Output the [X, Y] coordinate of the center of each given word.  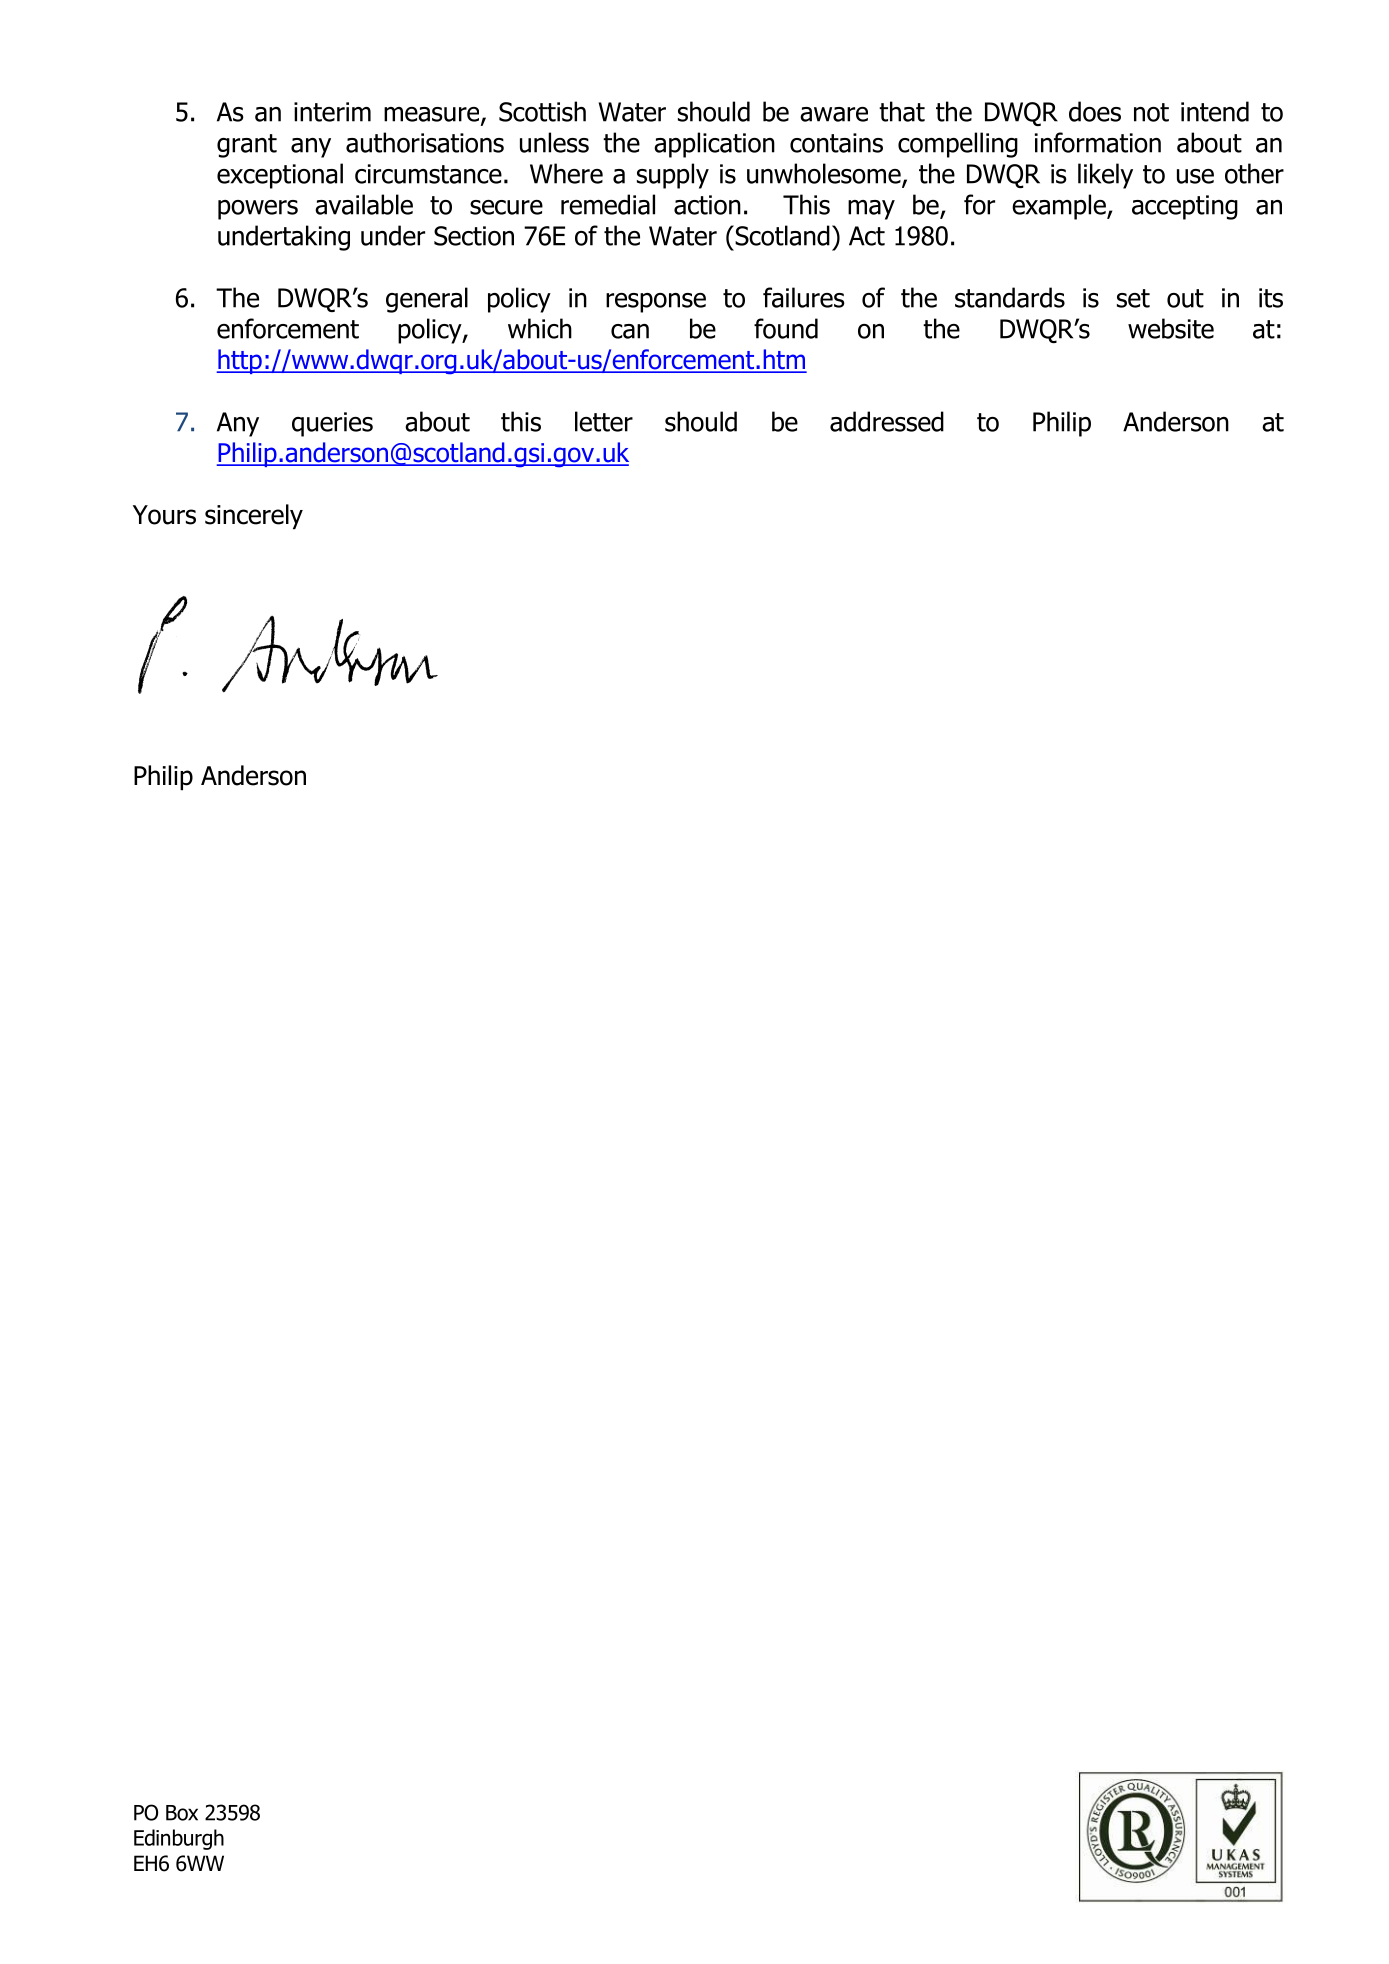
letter [604, 421]
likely [1105, 176]
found [786, 328]
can [630, 331]
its [1271, 298]
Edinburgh [179, 1839]
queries [332, 424]
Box [182, 1813]
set [1133, 298]
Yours [164, 515]
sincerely [254, 516]
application [714, 145]
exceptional [280, 176]
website [1171, 328]
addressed [887, 421]
